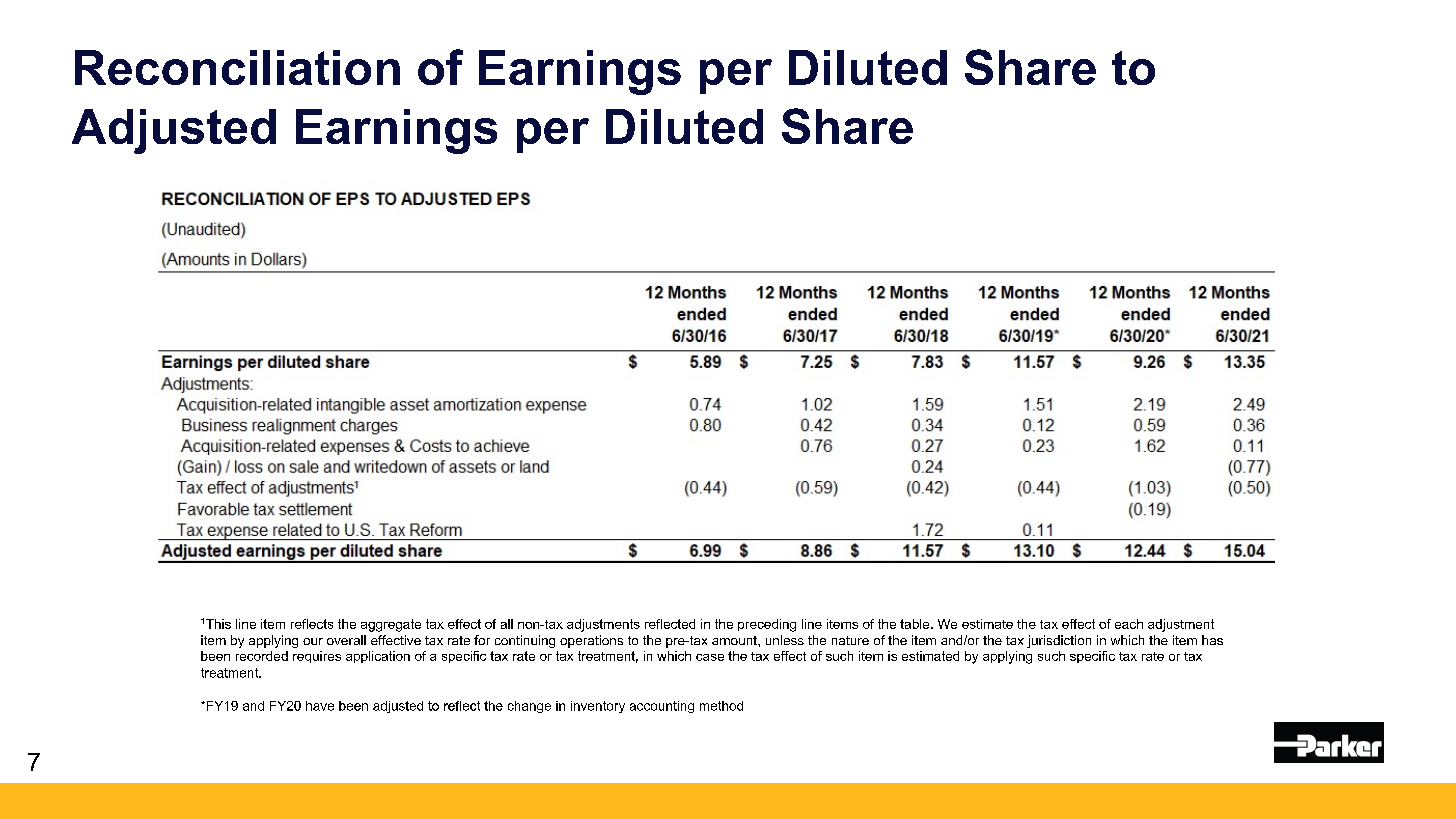  What do you see at coordinates (916, 624) in the screenshot?
I see `table` at bounding box center [916, 624].
